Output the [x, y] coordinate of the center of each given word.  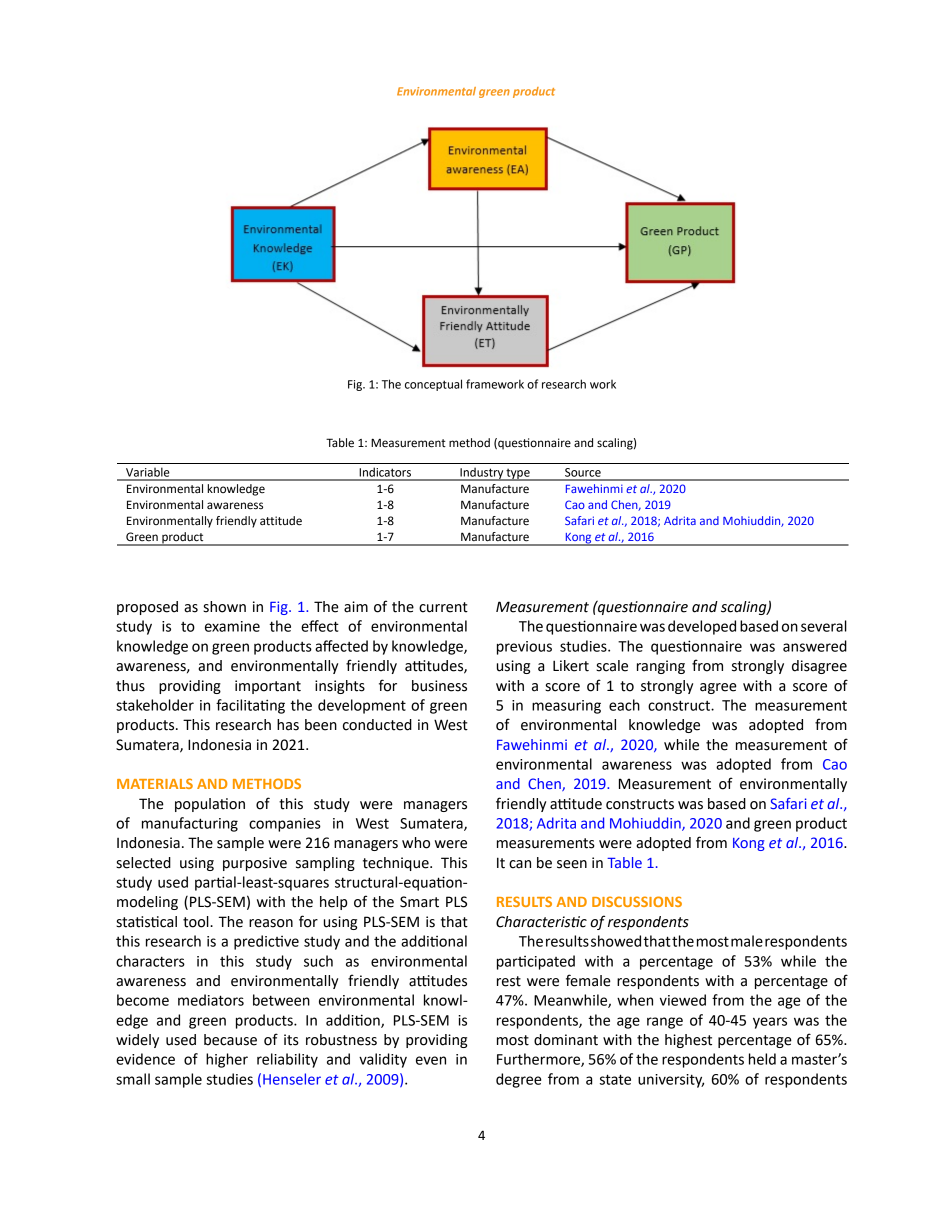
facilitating [250, 706]
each [624, 705]
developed [702, 627]
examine [232, 626]
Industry [481, 474]
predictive [266, 942]
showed [616, 941]
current [443, 607]
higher [227, 1060]
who [416, 843]
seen [572, 864]
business [439, 686]
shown [224, 607]
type [518, 474]
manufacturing [190, 824]
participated [536, 962]
